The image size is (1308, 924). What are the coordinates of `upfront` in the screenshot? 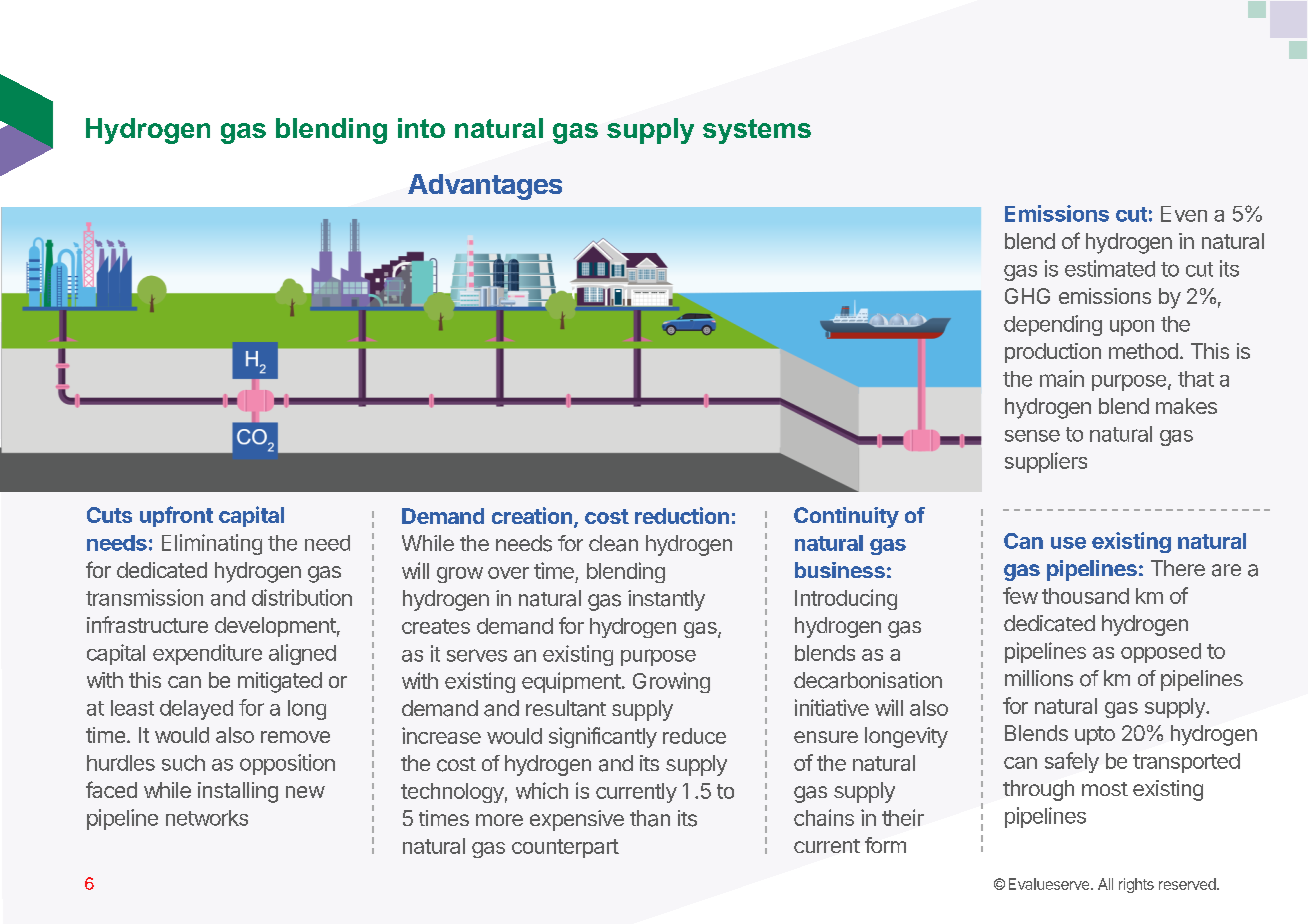 It's located at (176, 516).
